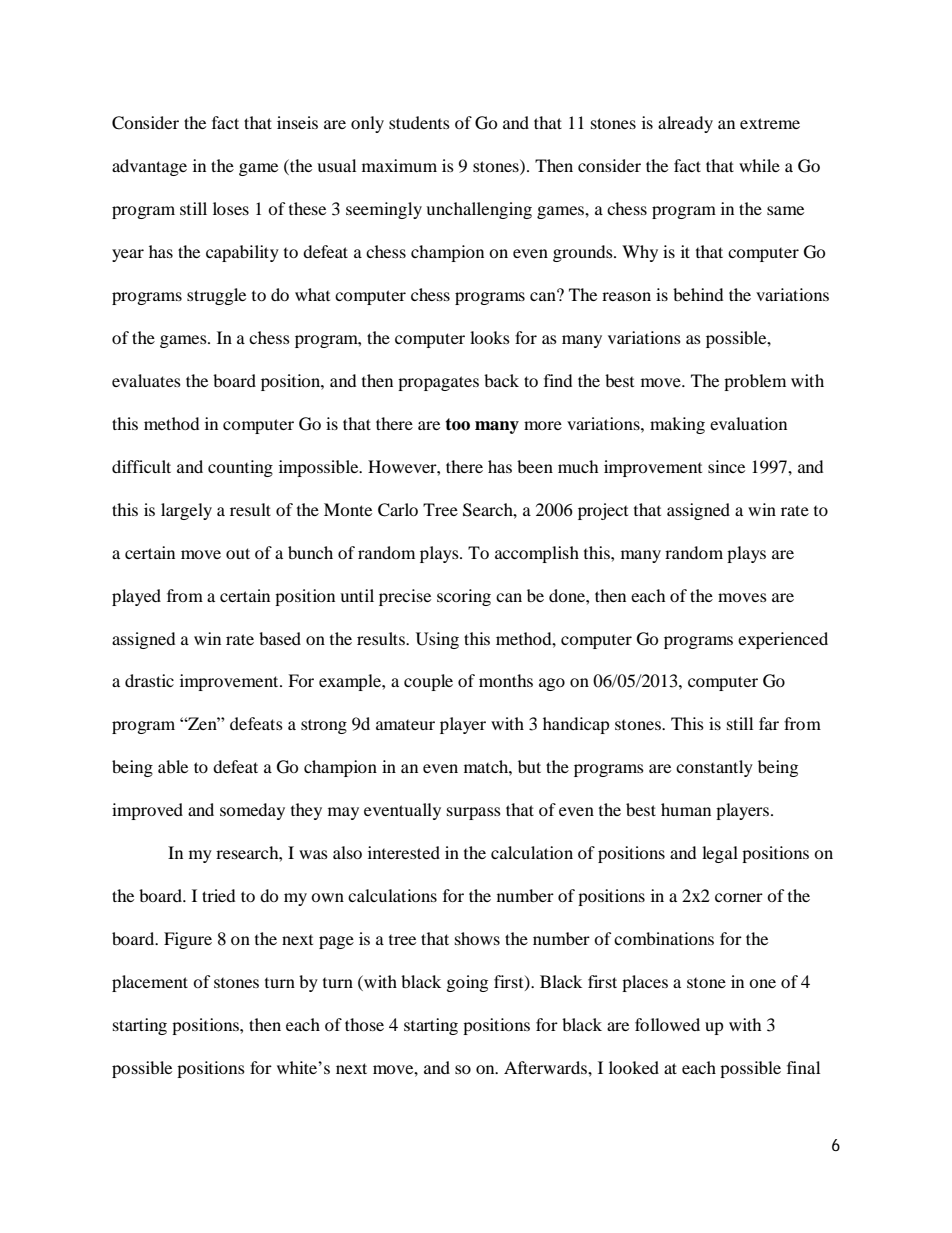  I want to click on placement, so click(150, 983).
